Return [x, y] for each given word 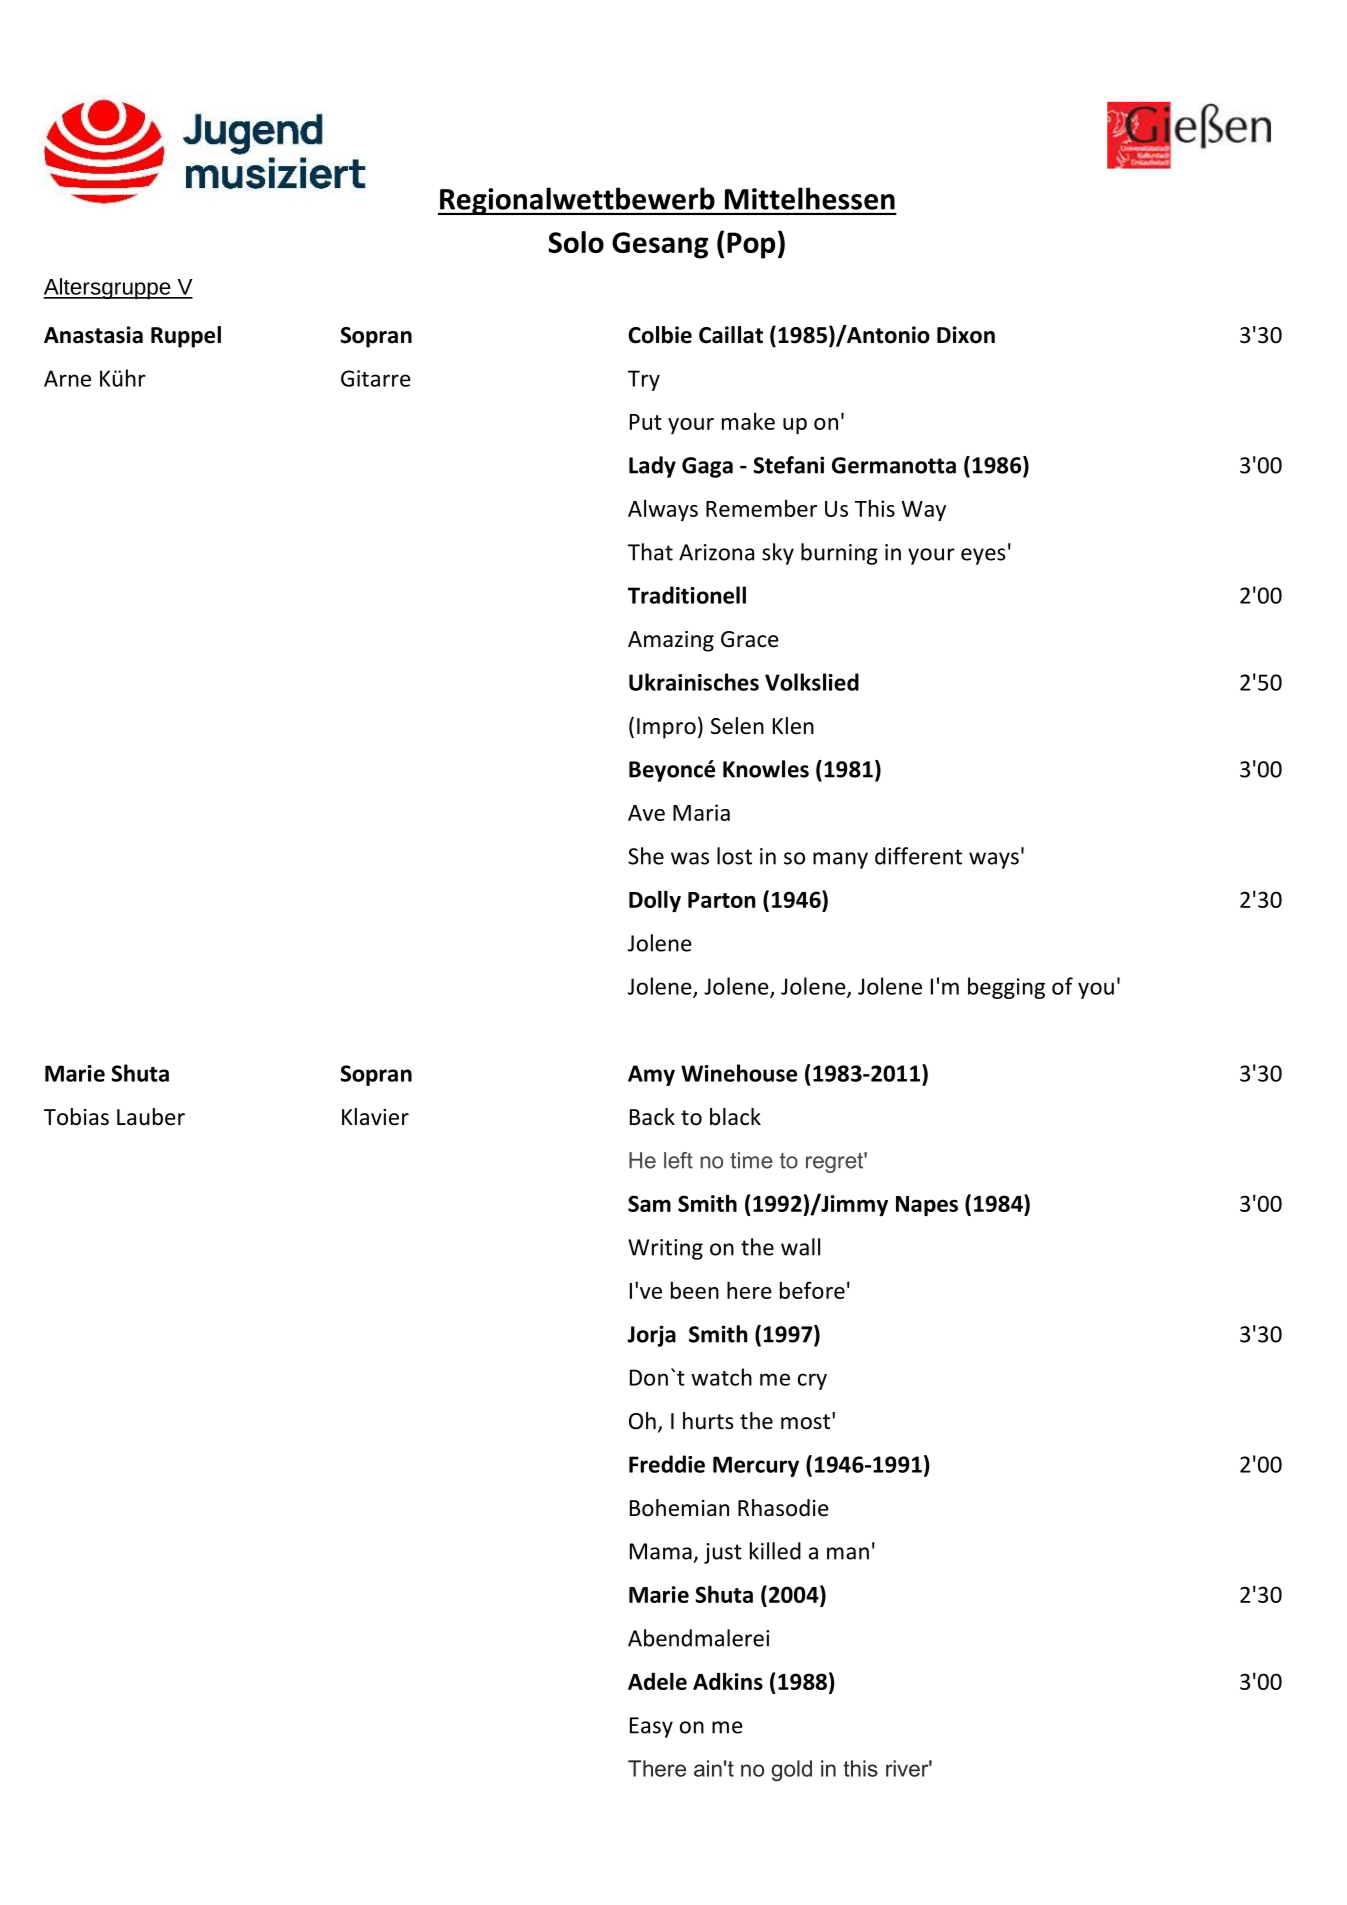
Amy [651, 1075]
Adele [657, 1681]
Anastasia [93, 335]
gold [791, 1770]
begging [1006, 988]
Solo [576, 242]
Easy [651, 1727]
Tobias [76, 1117]
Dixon [966, 335]
